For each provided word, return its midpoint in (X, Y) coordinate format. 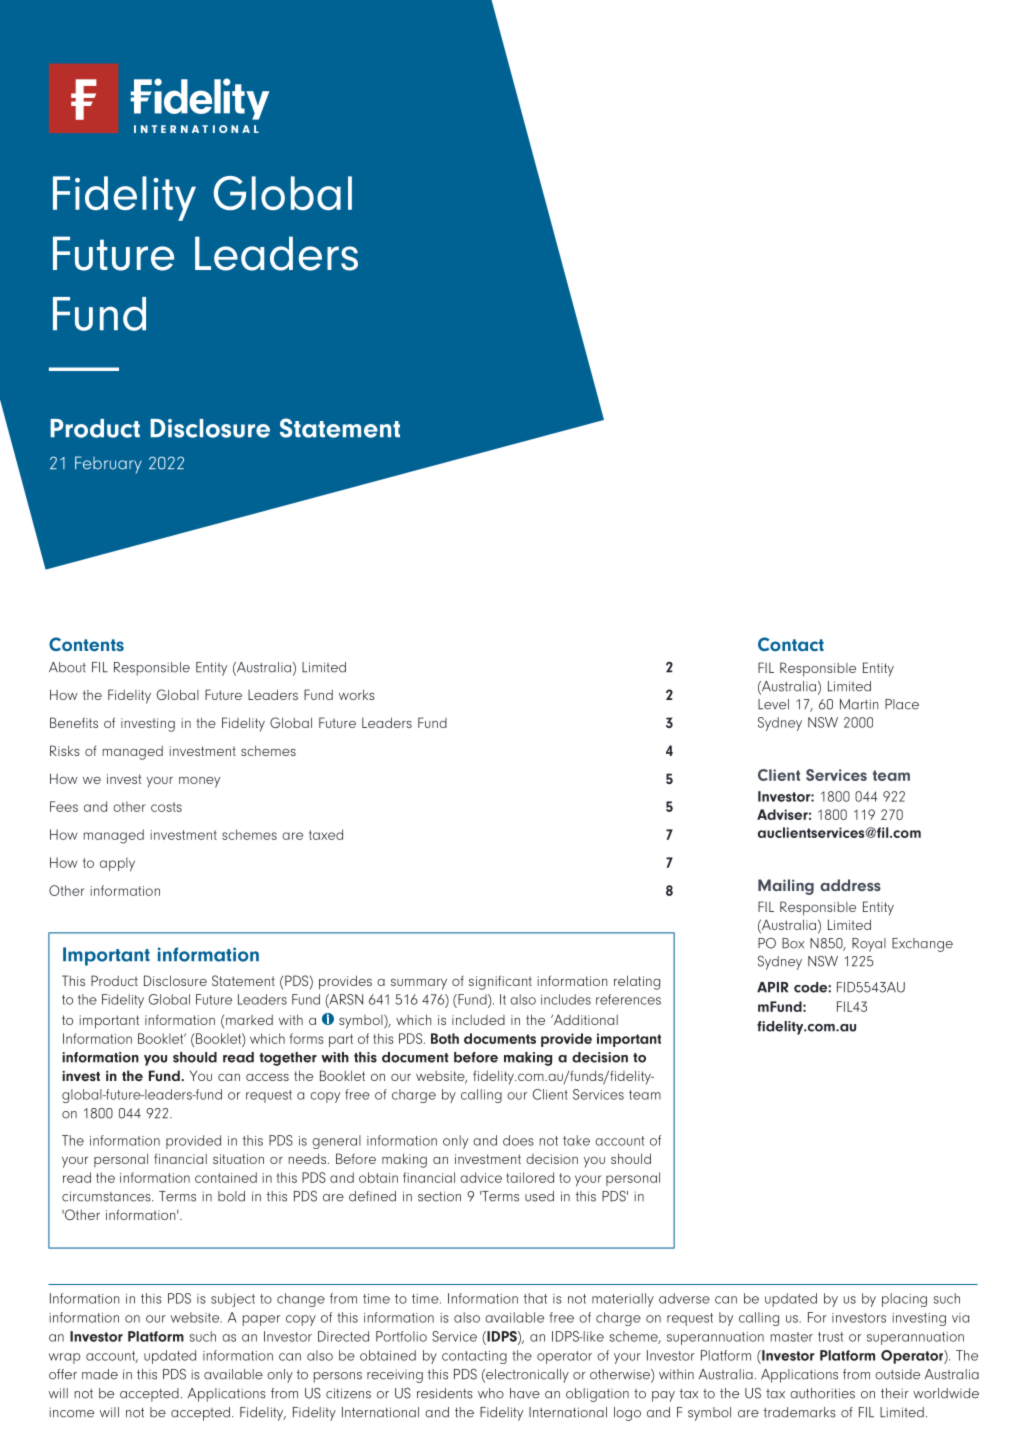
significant (500, 982)
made (100, 1374)
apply (117, 864)
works (357, 694)
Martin (859, 704)
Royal (869, 945)
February (108, 465)
